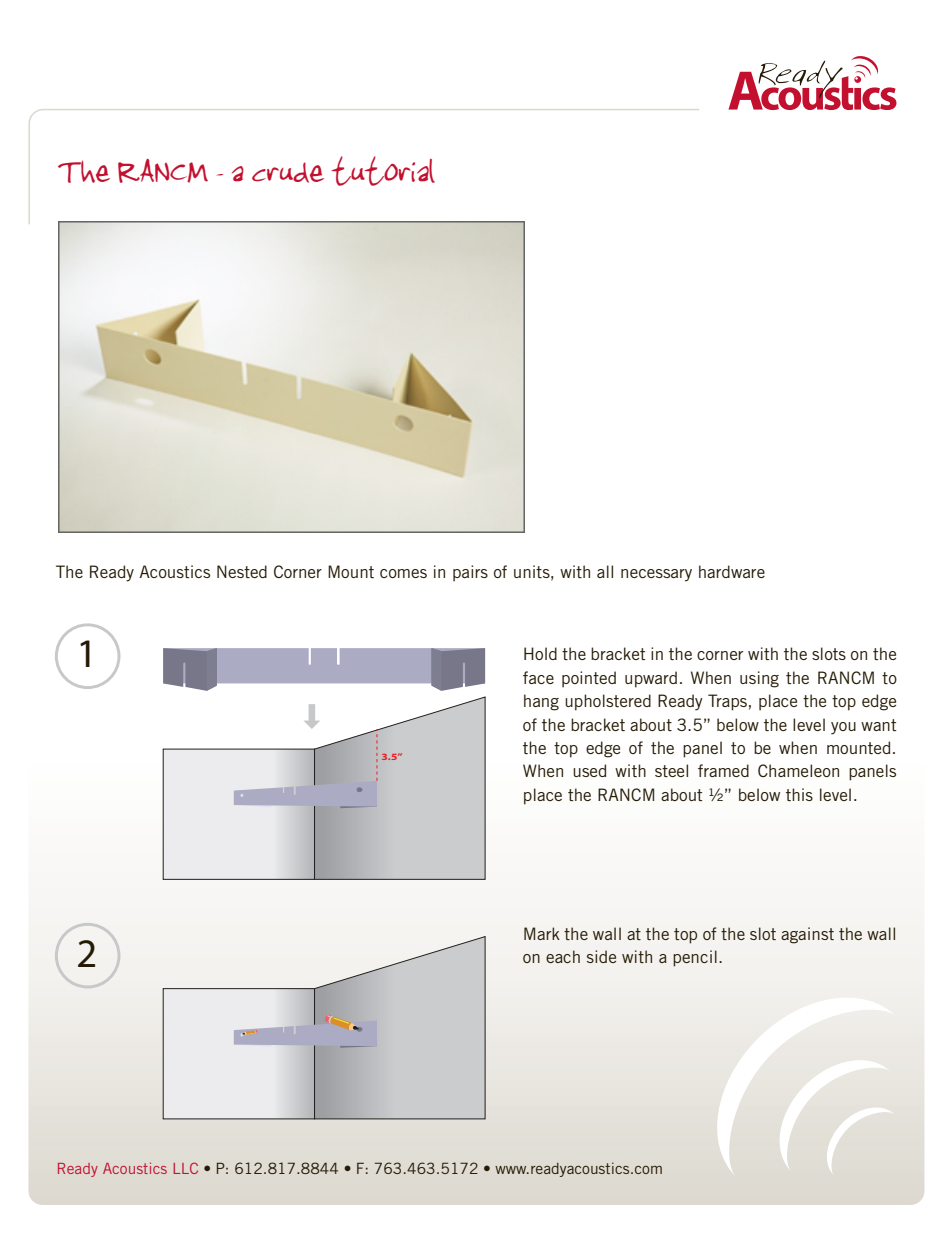  Describe the element at coordinates (540, 653) in the screenshot. I see `Hold` at that location.
